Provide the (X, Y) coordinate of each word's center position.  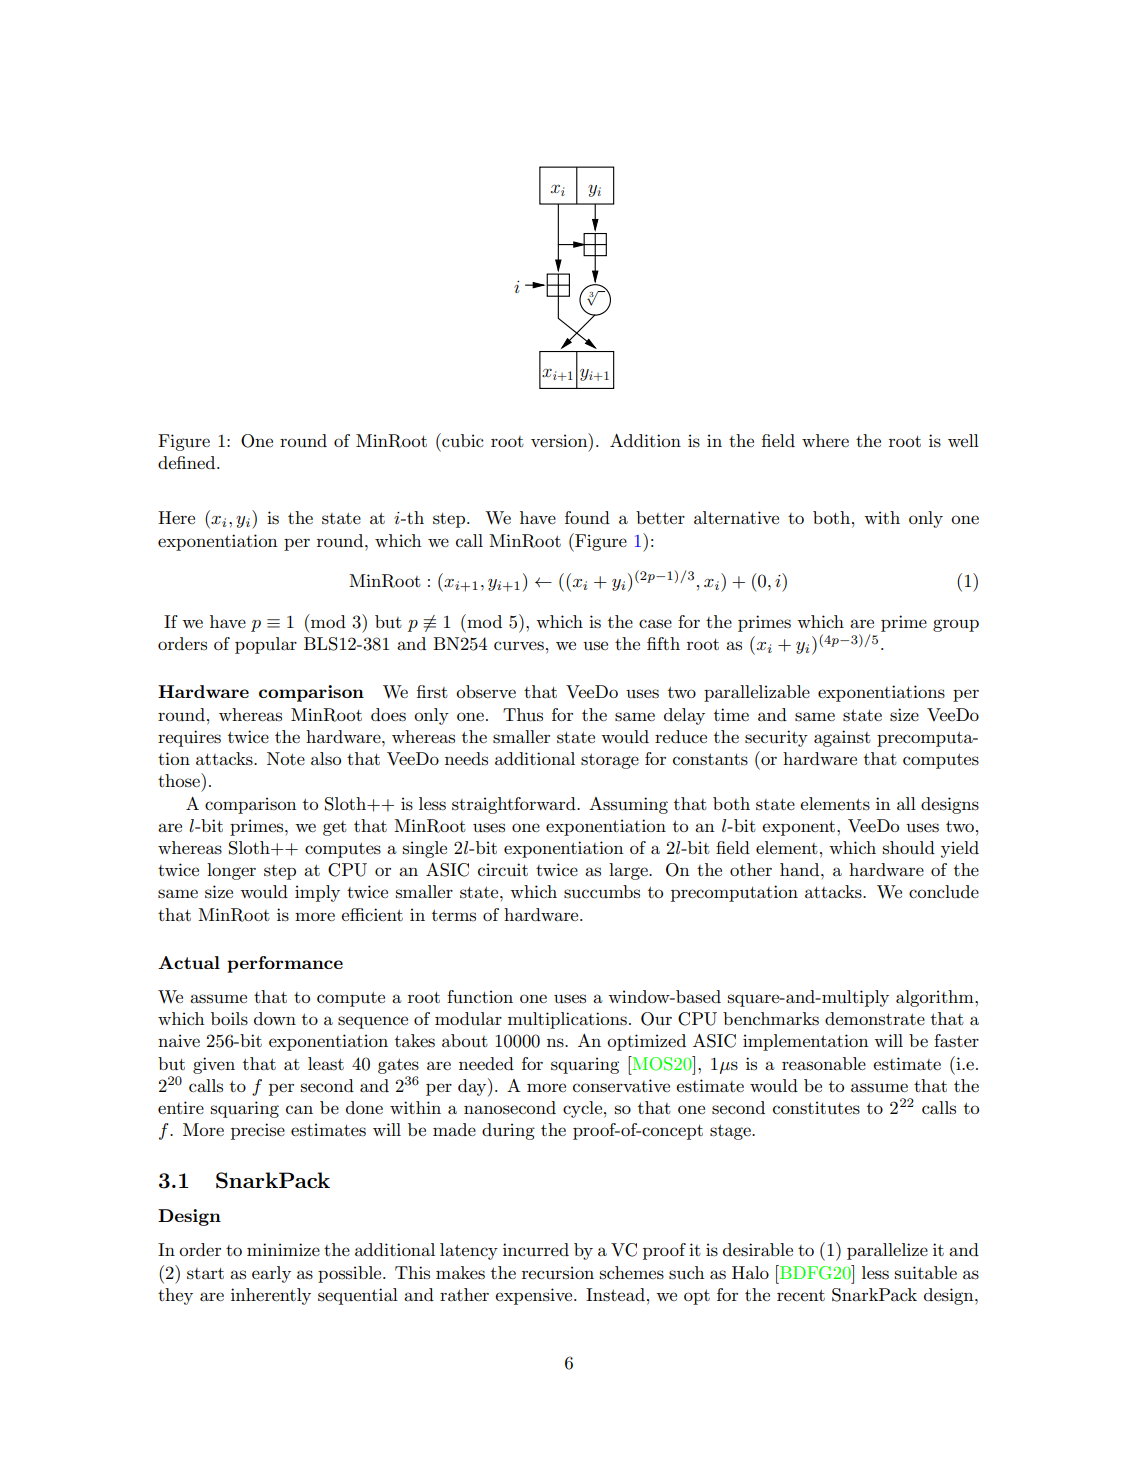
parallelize (887, 1251)
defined (188, 462)
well (963, 440)
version (560, 440)
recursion (558, 1273)
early (271, 1274)
